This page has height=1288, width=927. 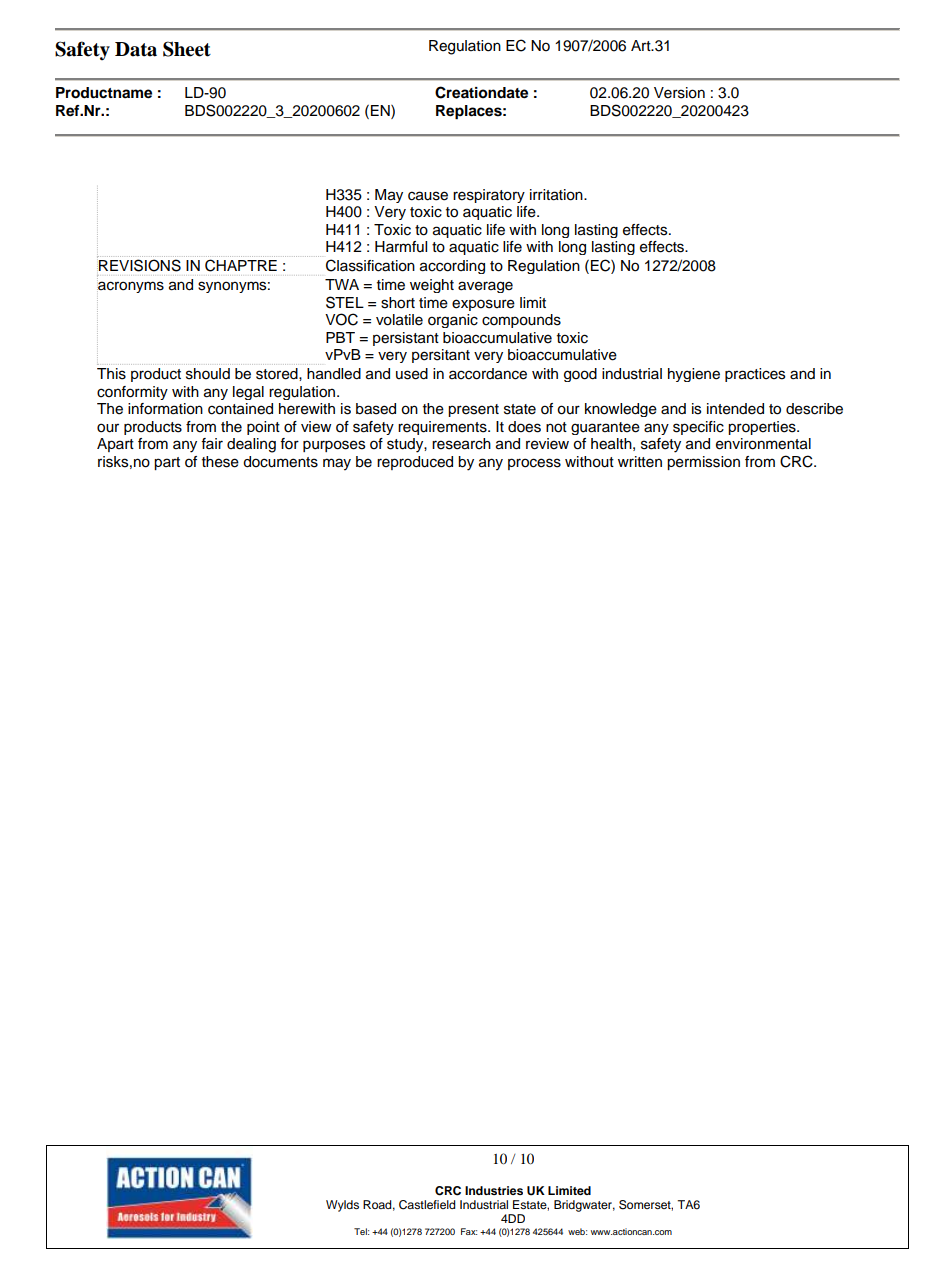 What do you see at coordinates (469, 1231) in the page?
I see `Fax` at bounding box center [469, 1231].
